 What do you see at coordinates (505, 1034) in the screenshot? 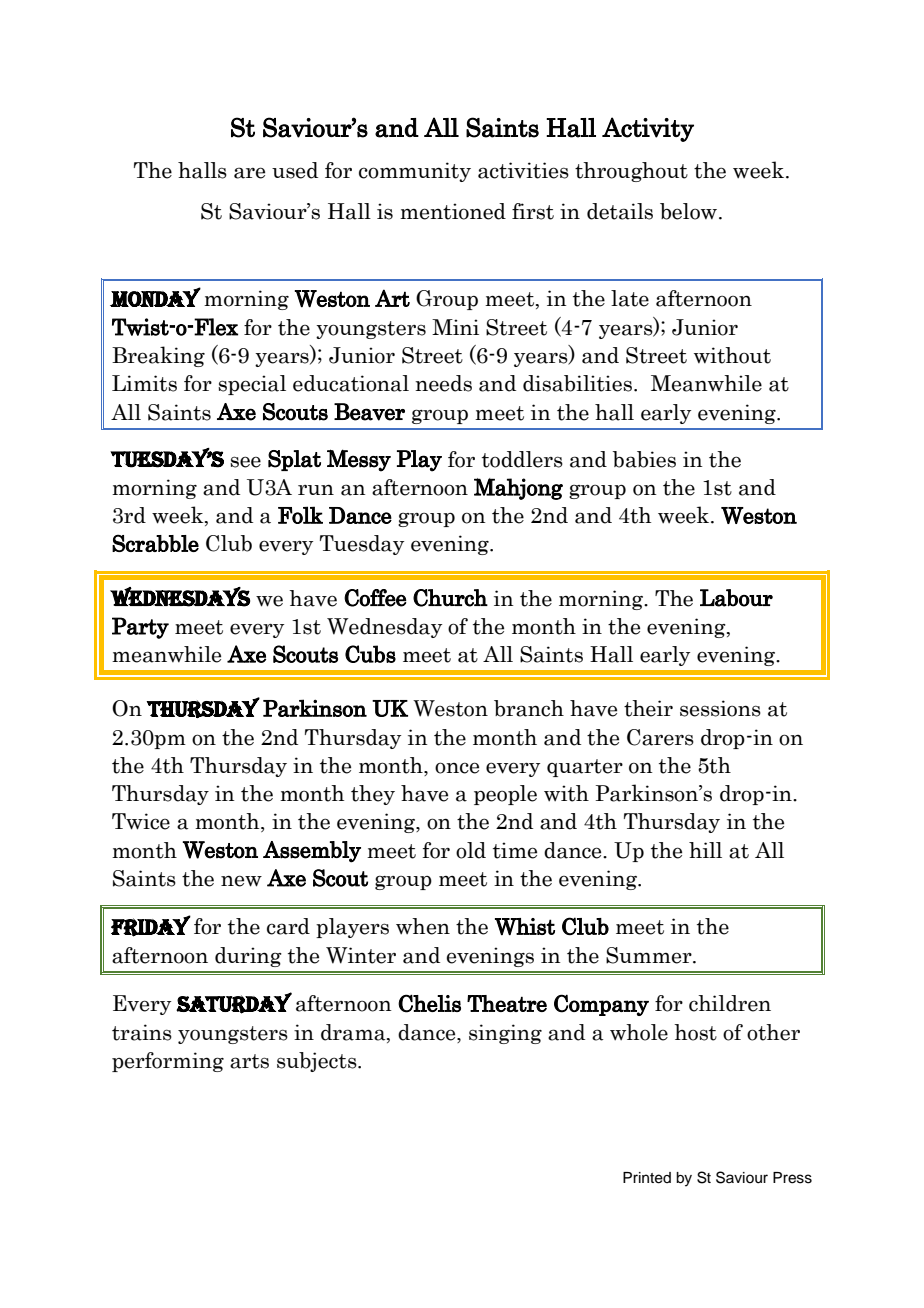
I see `singing` at bounding box center [505, 1034].
